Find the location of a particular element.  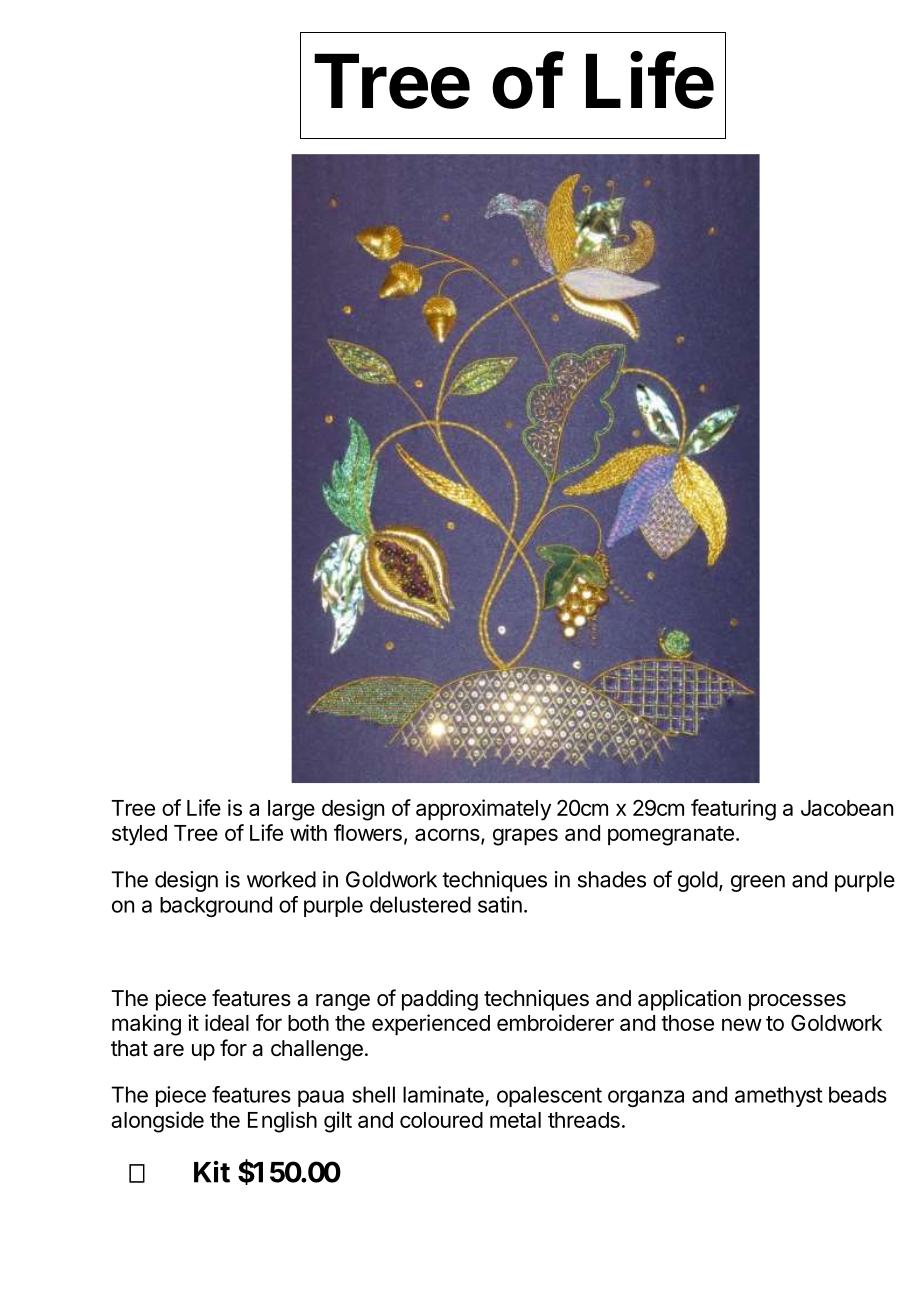

background is located at coordinates (216, 906).
